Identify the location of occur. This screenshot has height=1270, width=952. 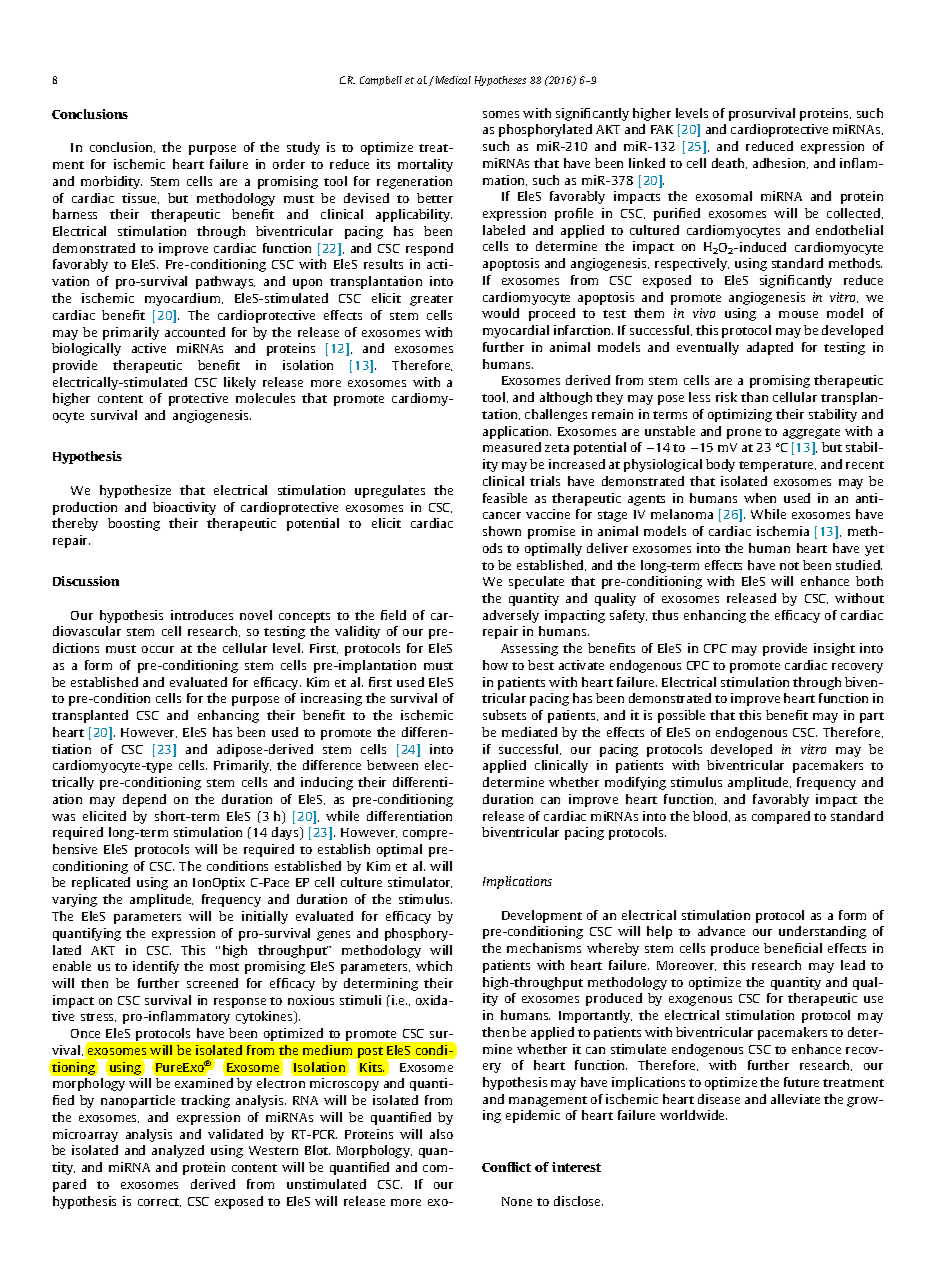
(158, 649).
